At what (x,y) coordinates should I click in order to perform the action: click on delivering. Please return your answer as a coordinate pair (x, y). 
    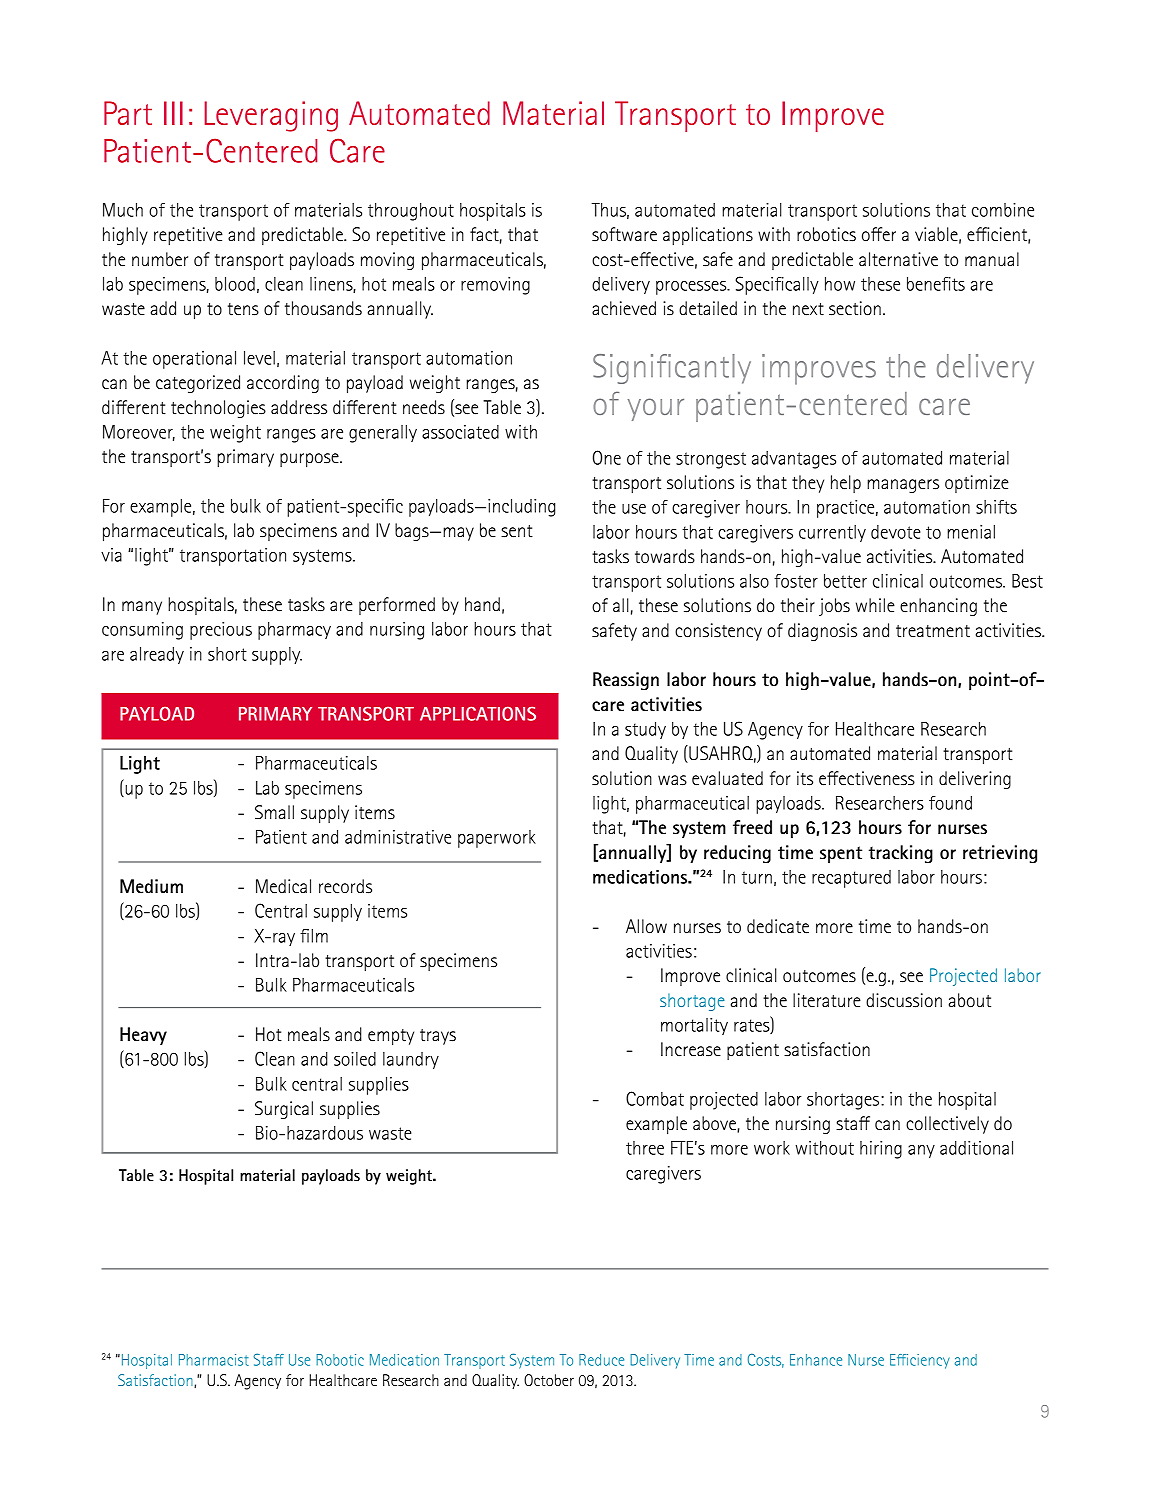
    Looking at the image, I should click on (975, 780).
